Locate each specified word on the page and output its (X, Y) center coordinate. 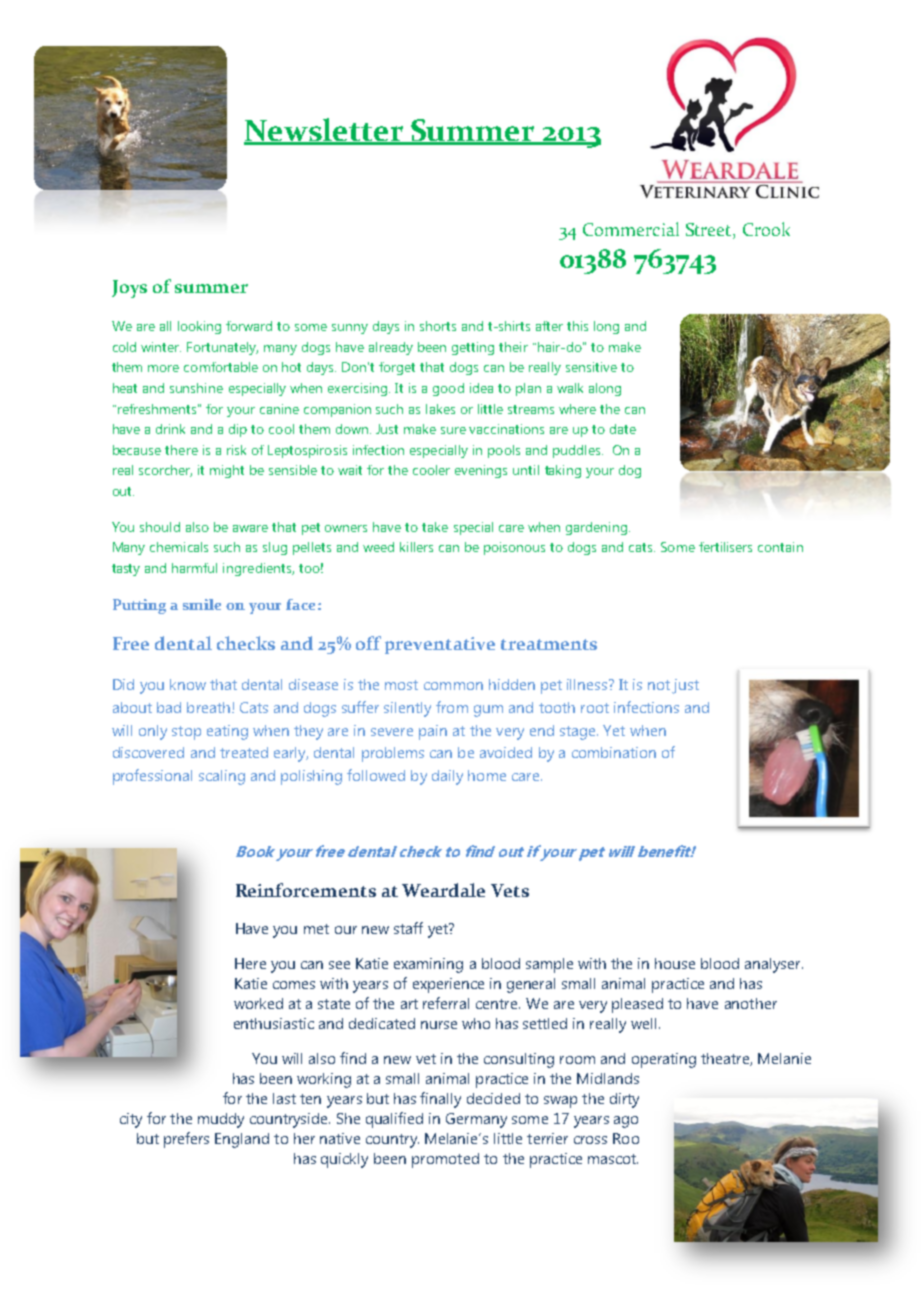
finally (440, 1100)
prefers (186, 1140)
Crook (766, 229)
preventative (440, 645)
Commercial (631, 229)
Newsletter (324, 131)
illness (588, 684)
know (188, 684)
